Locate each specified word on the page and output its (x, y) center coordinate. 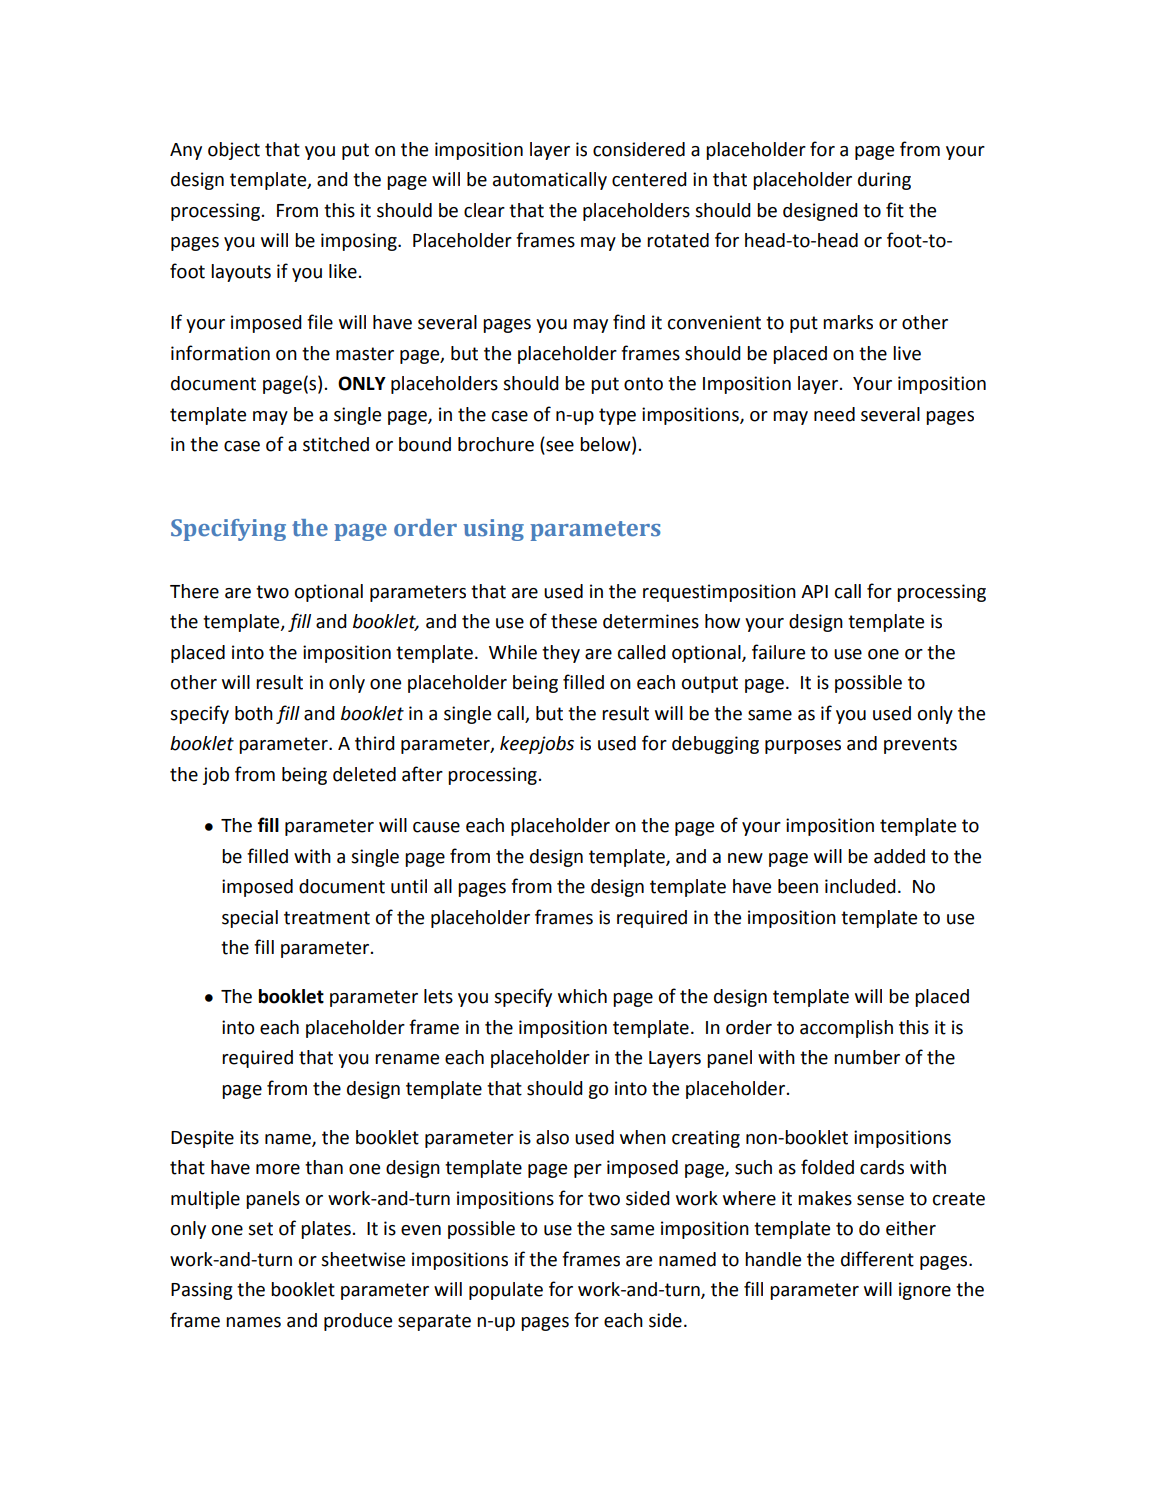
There (194, 591)
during (884, 181)
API (814, 591)
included (860, 886)
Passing (202, 1291)
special (250, 919)
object (234, 151)
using (493, 530)
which (582, 996)
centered (649, 179)
